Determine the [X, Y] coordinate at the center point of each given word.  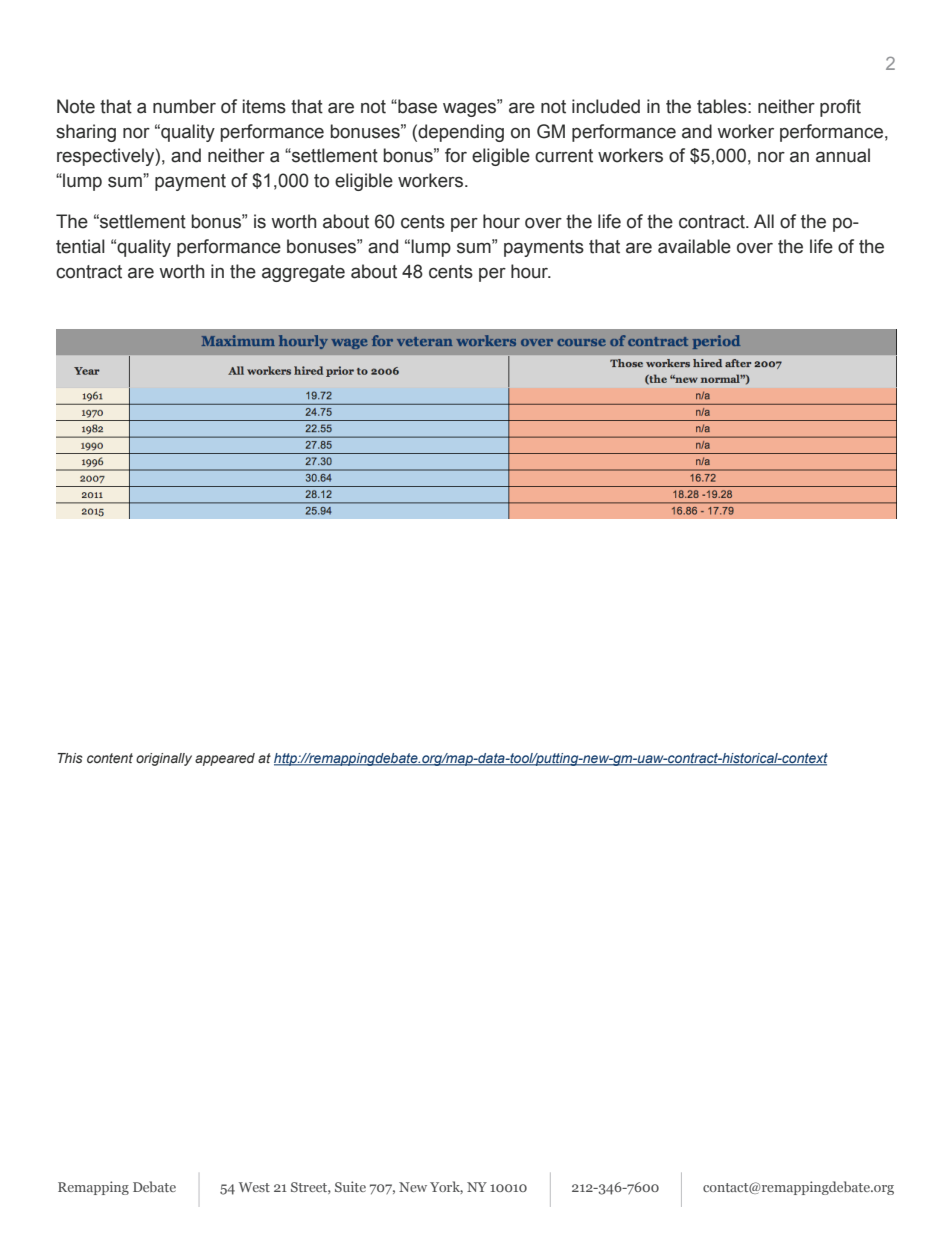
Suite [350, 1186]
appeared [225, 759]
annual [843, 155]
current [564, 156]
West [254, 1187]
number [184, 106]
